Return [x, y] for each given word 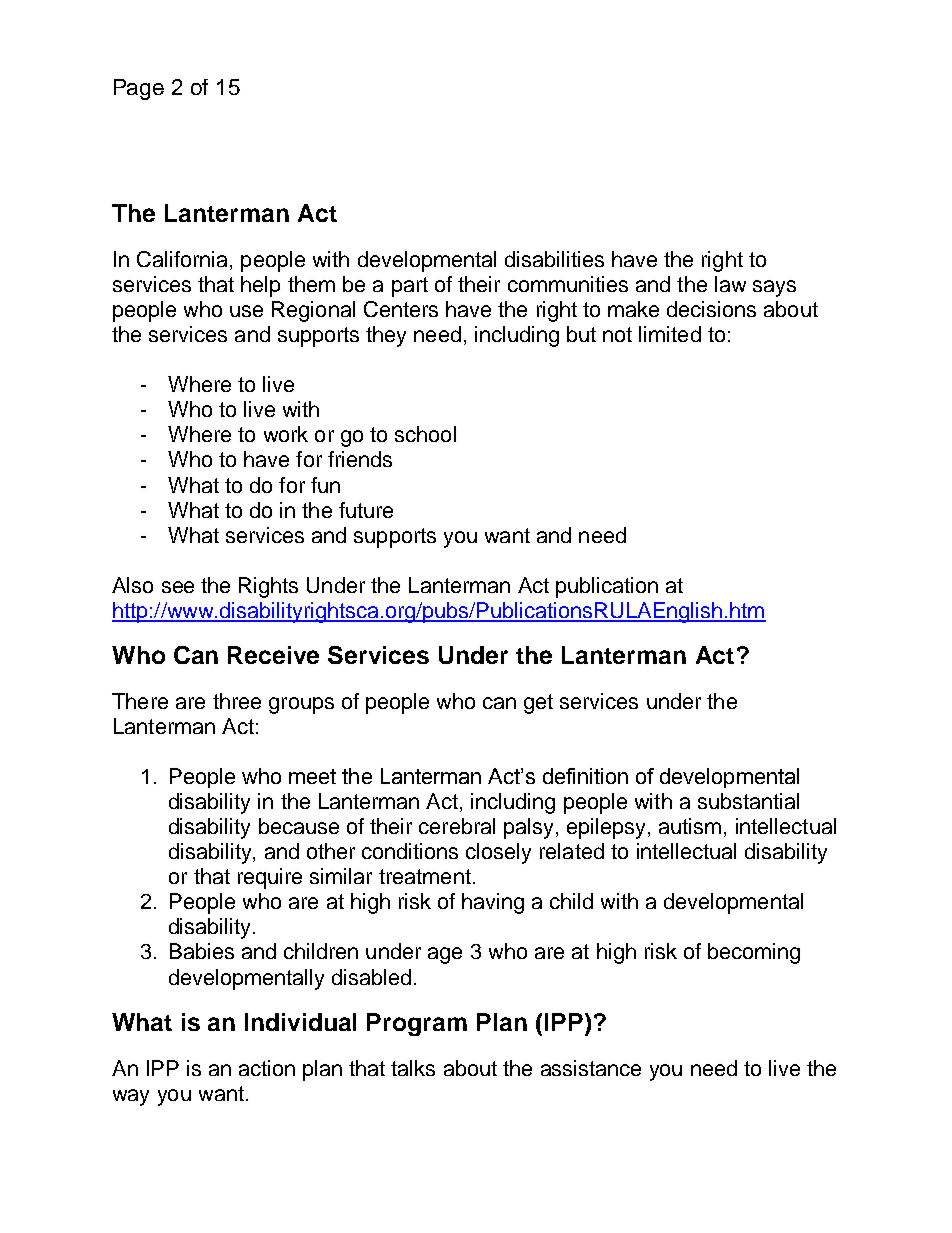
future [366, 510]
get [538, 704]
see [178, 587]
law [730, 284]
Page [139, 89]
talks [413, 1068]
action [267, 1068]
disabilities [554, 259]
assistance [591, 1068]
